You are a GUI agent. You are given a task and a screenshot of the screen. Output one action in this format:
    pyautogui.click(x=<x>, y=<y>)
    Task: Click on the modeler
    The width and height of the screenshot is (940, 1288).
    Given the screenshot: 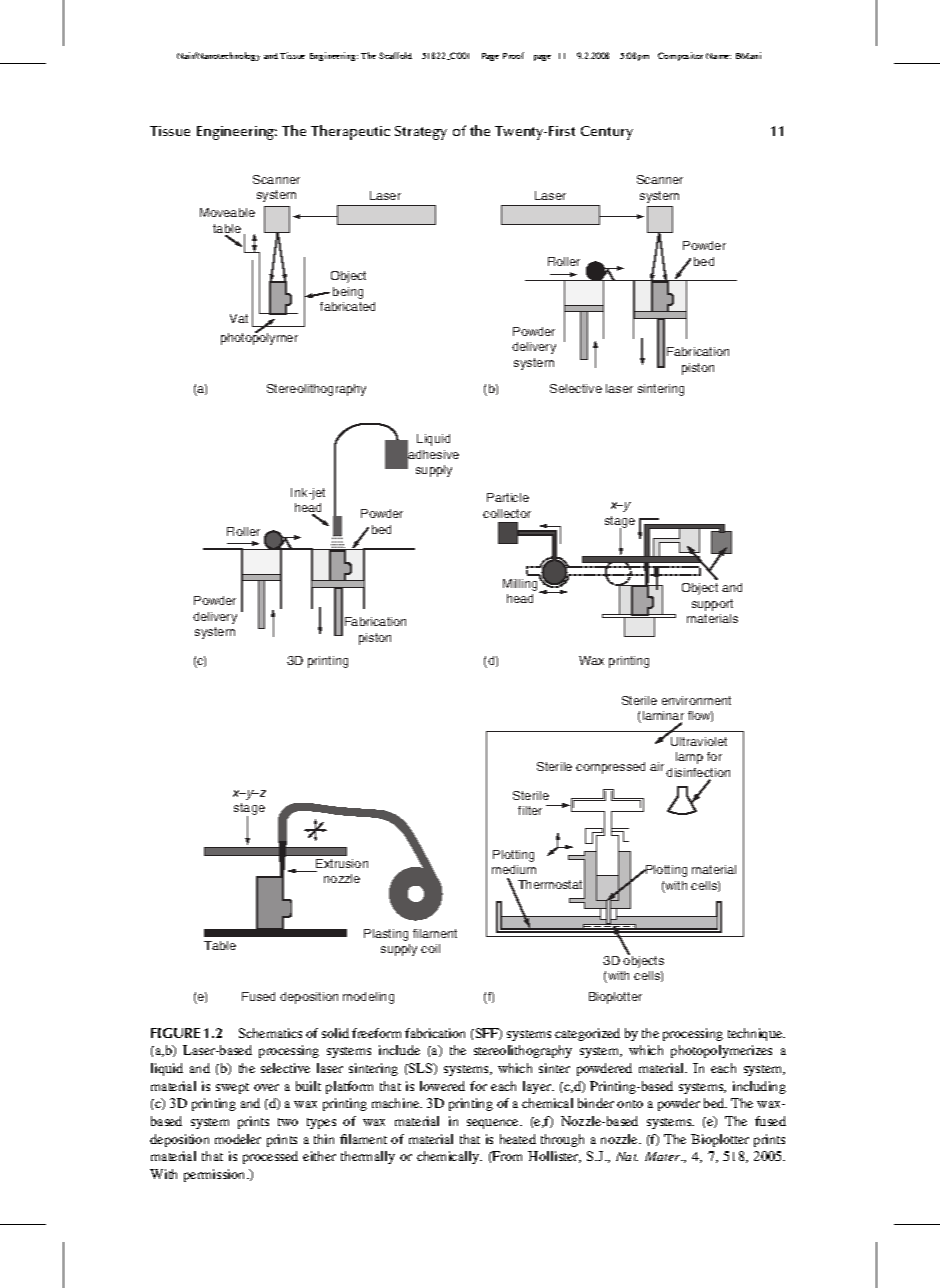 What is the action you would take?
    pyautogui.click(x=238, y=1139)
